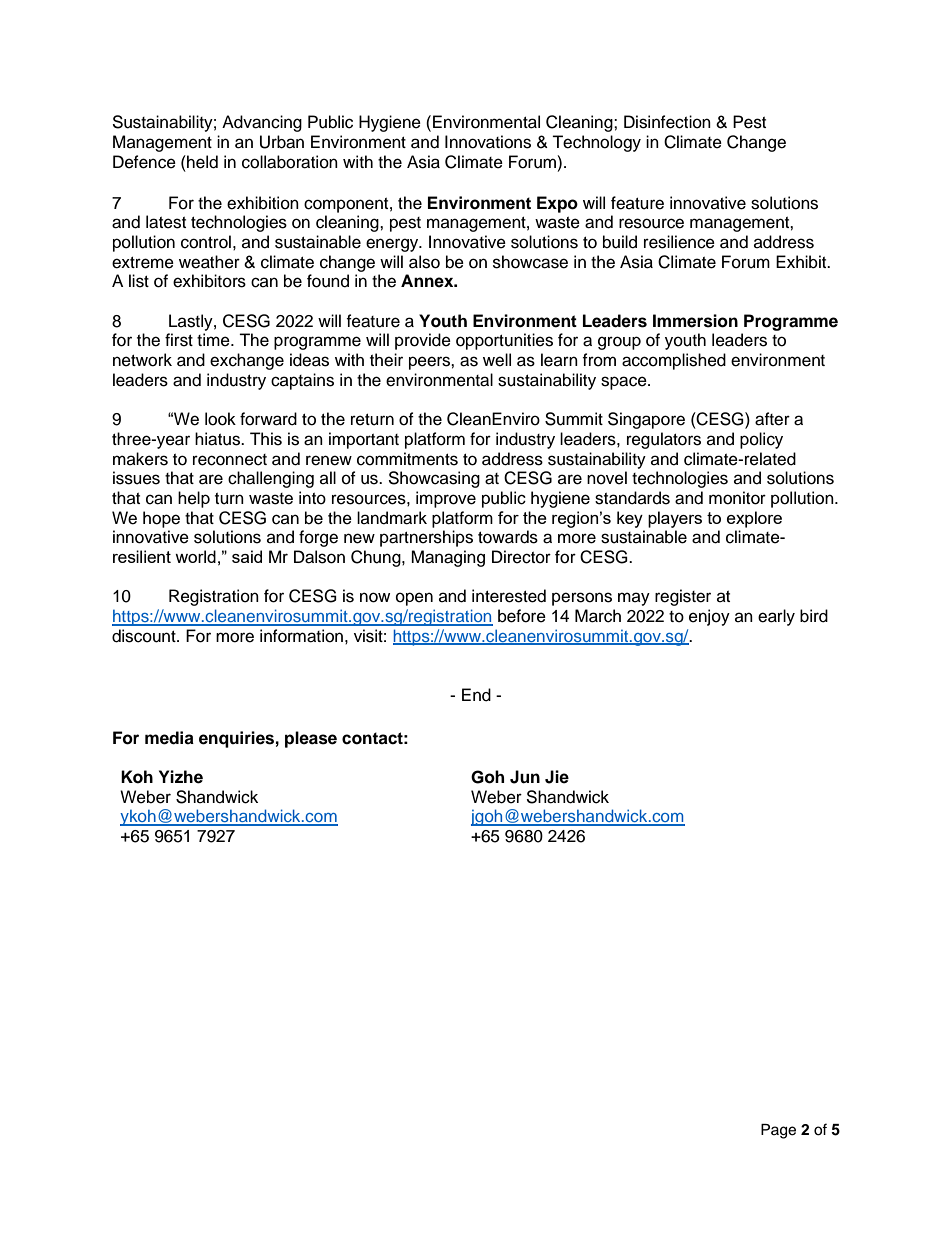 The width and height of the screenshot is (952, 1233). What do you see at coordinates (522, 616) in the screenshot?
I see `before` at bounding box center [522, 616].
